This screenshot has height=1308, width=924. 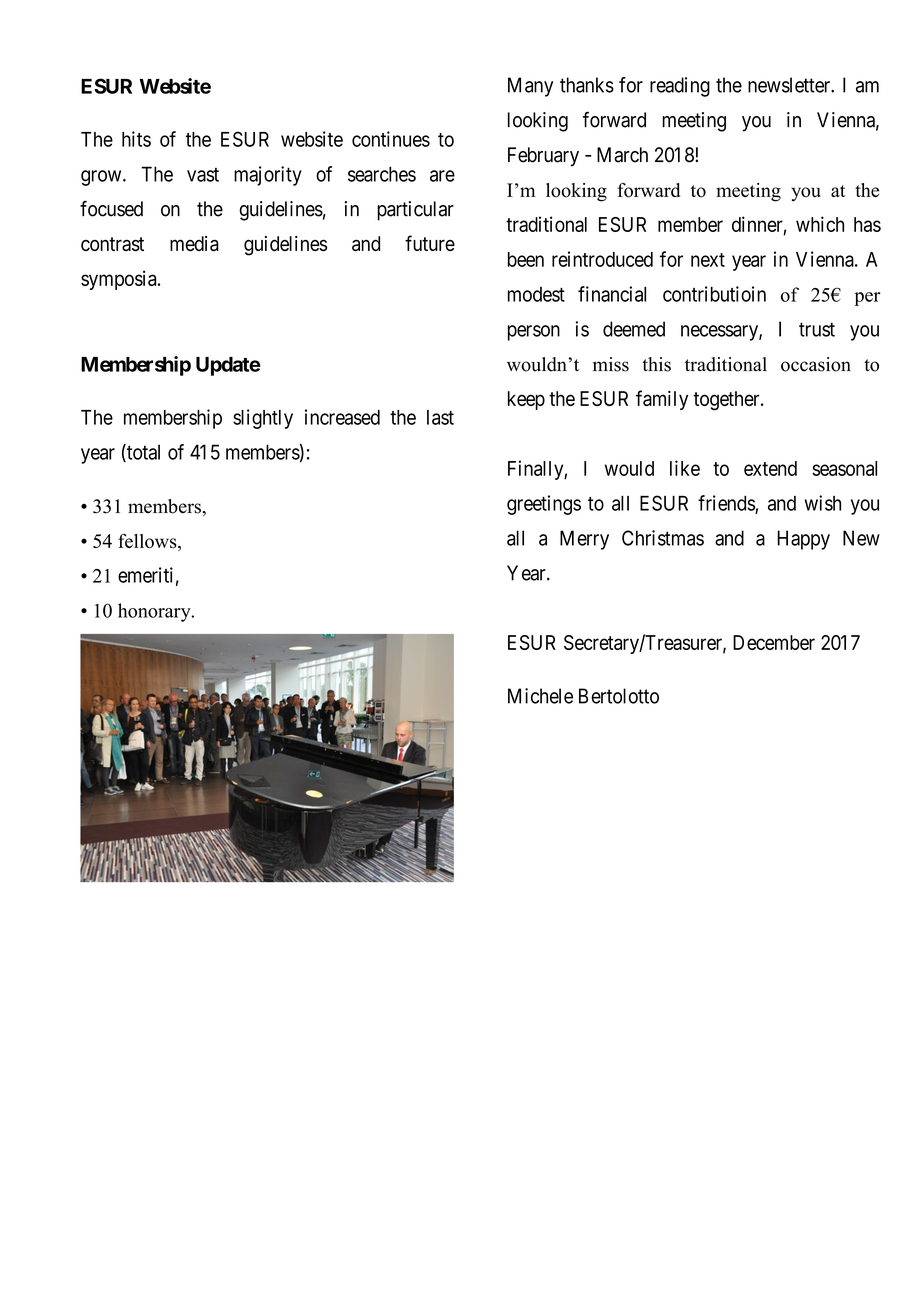 I want to click on together, so click(x=727, y=401).
